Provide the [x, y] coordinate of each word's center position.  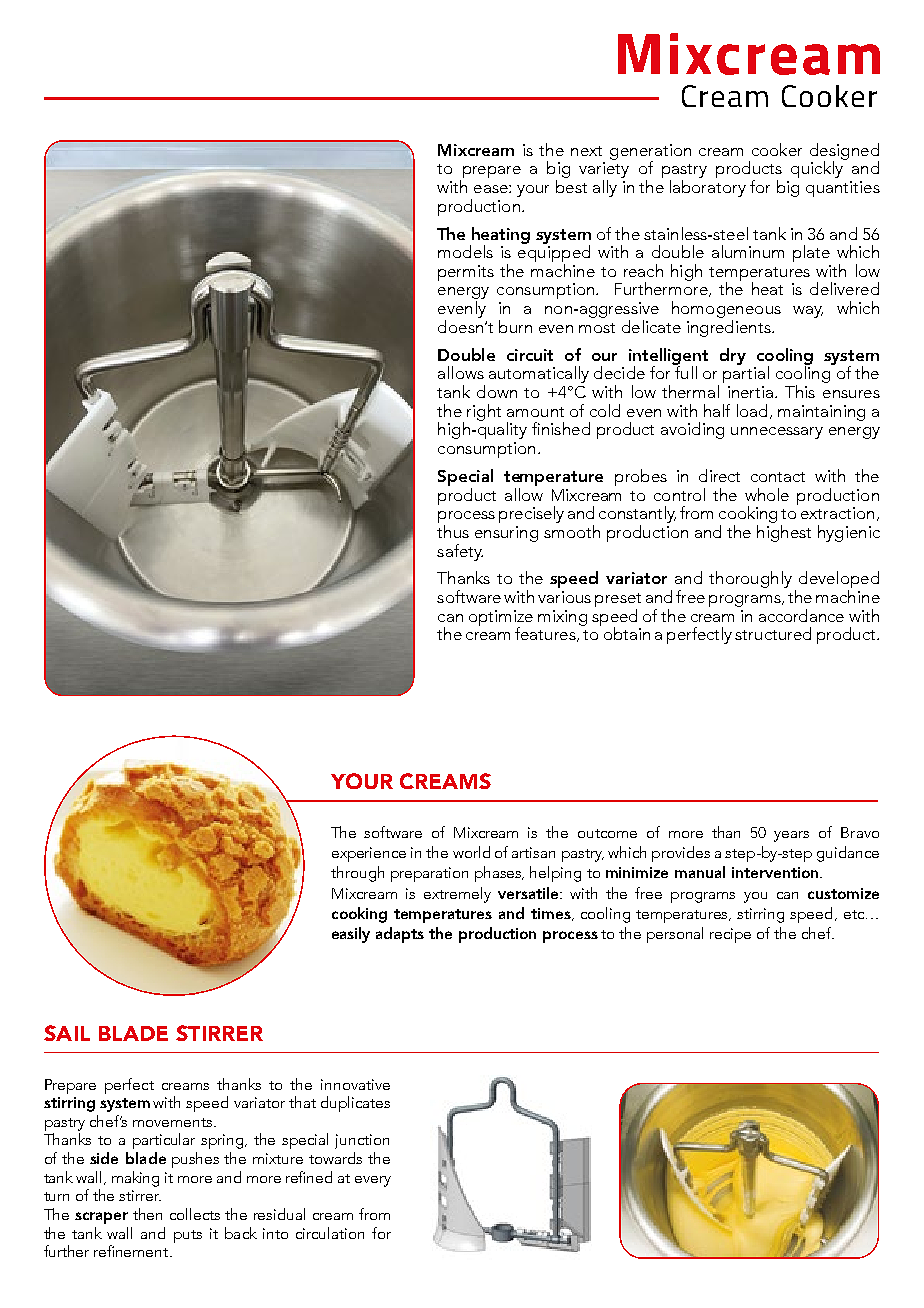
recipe [730, 935]
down [497, 391]
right [484, 412]
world [471, 852]
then [147, 1214]
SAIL [67, 1033]
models [465, 251]
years [791, 836]
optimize [501, 619]
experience [369, 854]
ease [492, 189]
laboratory [708, 188]
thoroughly [750, 579]
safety [460, 552]
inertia [750, 392]
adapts [400, 935]
